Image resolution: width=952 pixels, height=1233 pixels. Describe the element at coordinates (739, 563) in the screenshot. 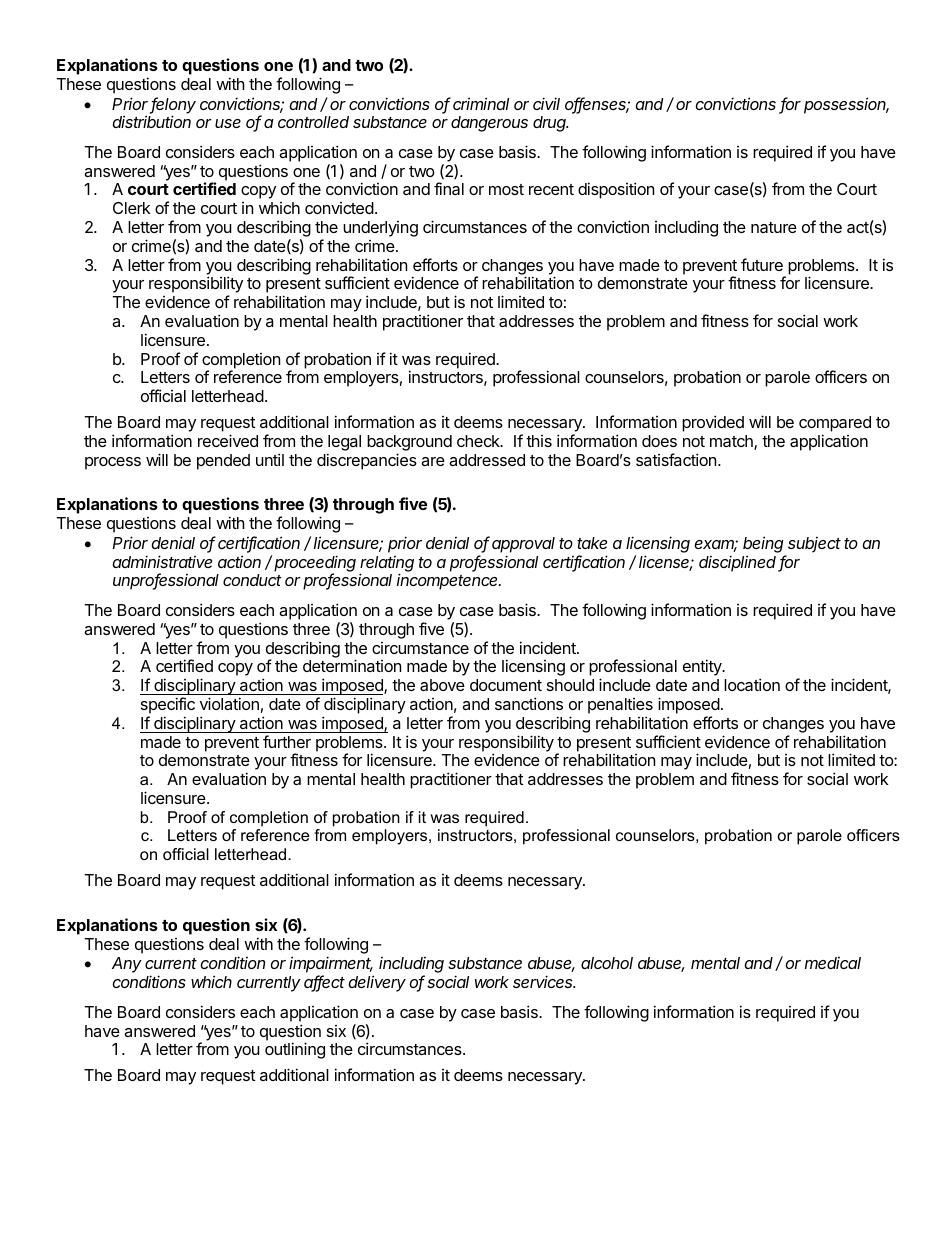

I see `disciplined` at that location.
